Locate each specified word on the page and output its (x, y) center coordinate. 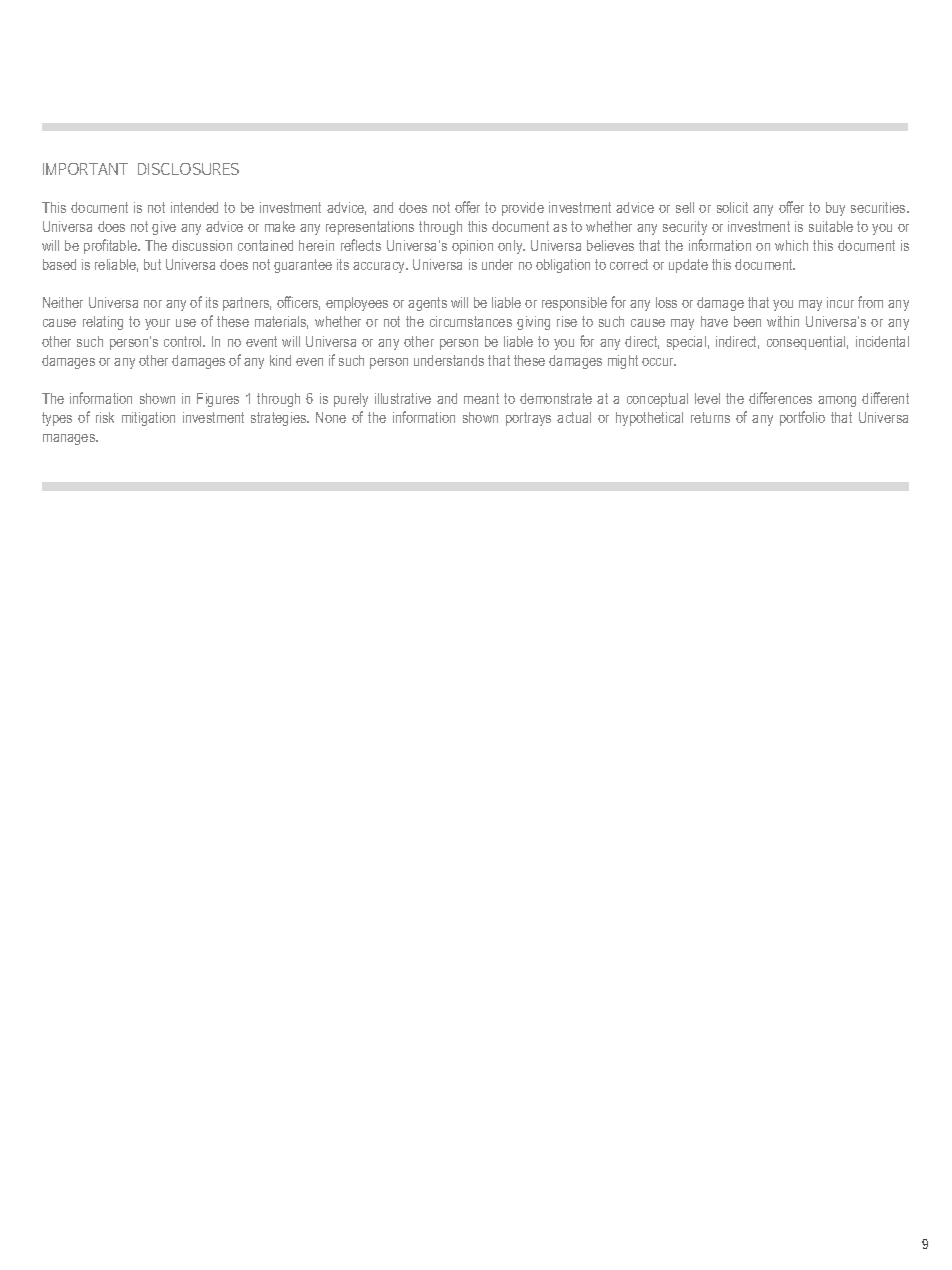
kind (280, 360)
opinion (472, 247)
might (623, 362)
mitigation (148, 419)
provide (523, 209)
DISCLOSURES (188, 169)
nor (153, 304)
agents (427, 304)
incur (840, 302)
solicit (732, 207)
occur (659, 362)
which (791, 245)
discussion (202, 245)
